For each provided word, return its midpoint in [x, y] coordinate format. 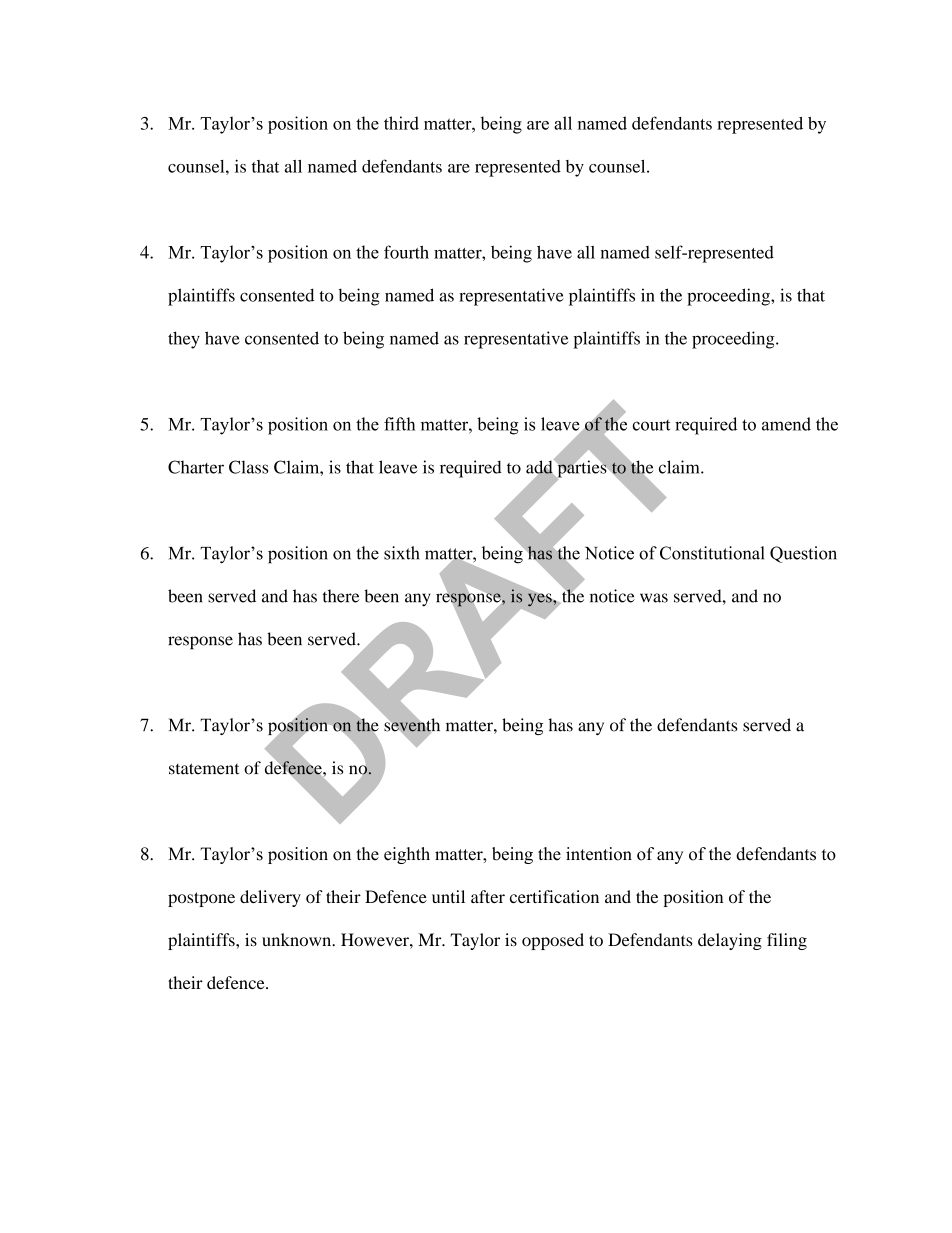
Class [248, 467]
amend [786, 424]
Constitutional [712, 553]
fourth [406, 252]
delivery [270, 898]
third [401, 123]
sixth [402, 553]
